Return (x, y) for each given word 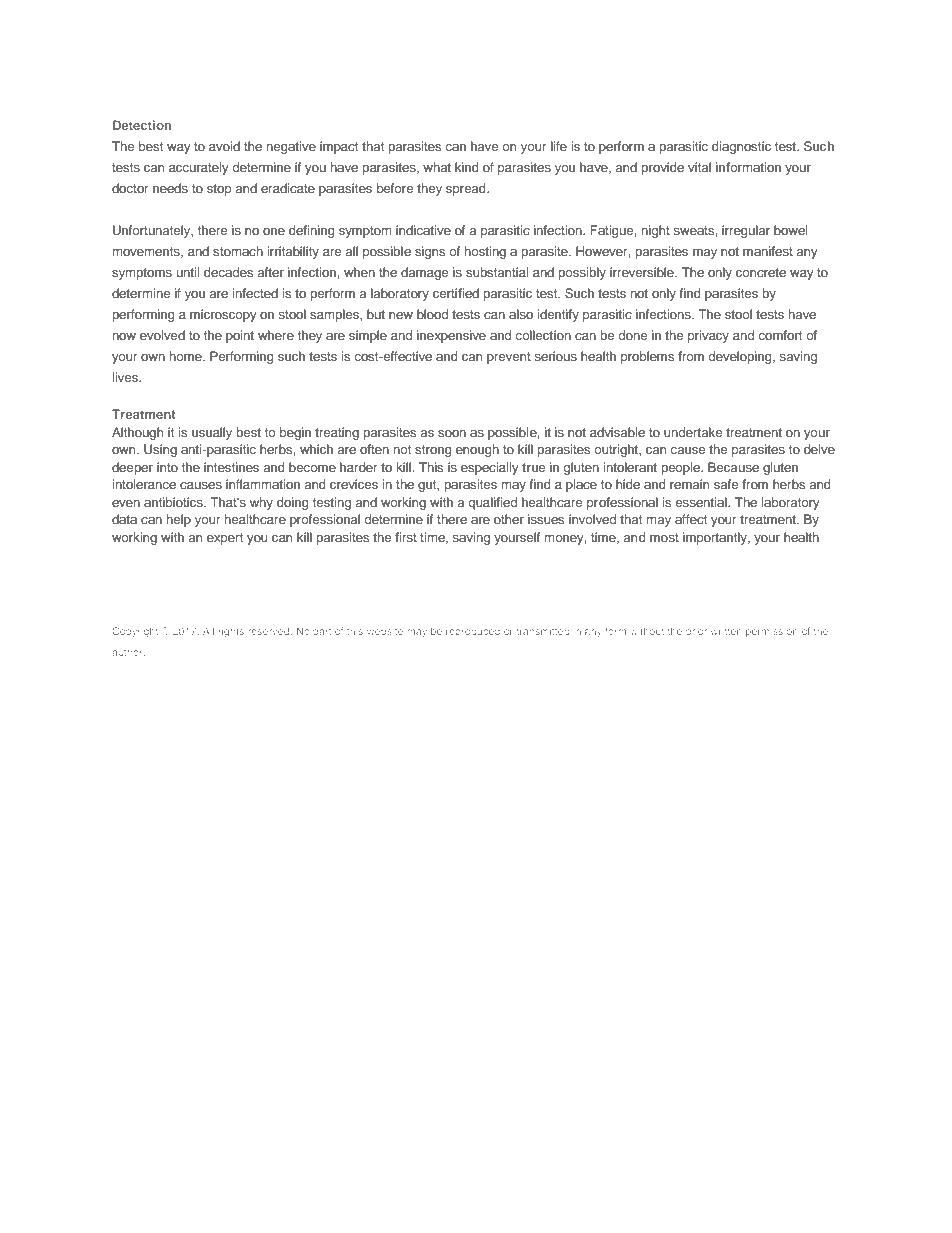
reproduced (473, 632)
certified (456, 293)
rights (231, 632)
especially (490, 468)
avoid (224, 146)
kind (467, 167)
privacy (708, 336)
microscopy (223, 315)
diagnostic (741, 147)
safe (726, 484)
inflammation (263, 484)
